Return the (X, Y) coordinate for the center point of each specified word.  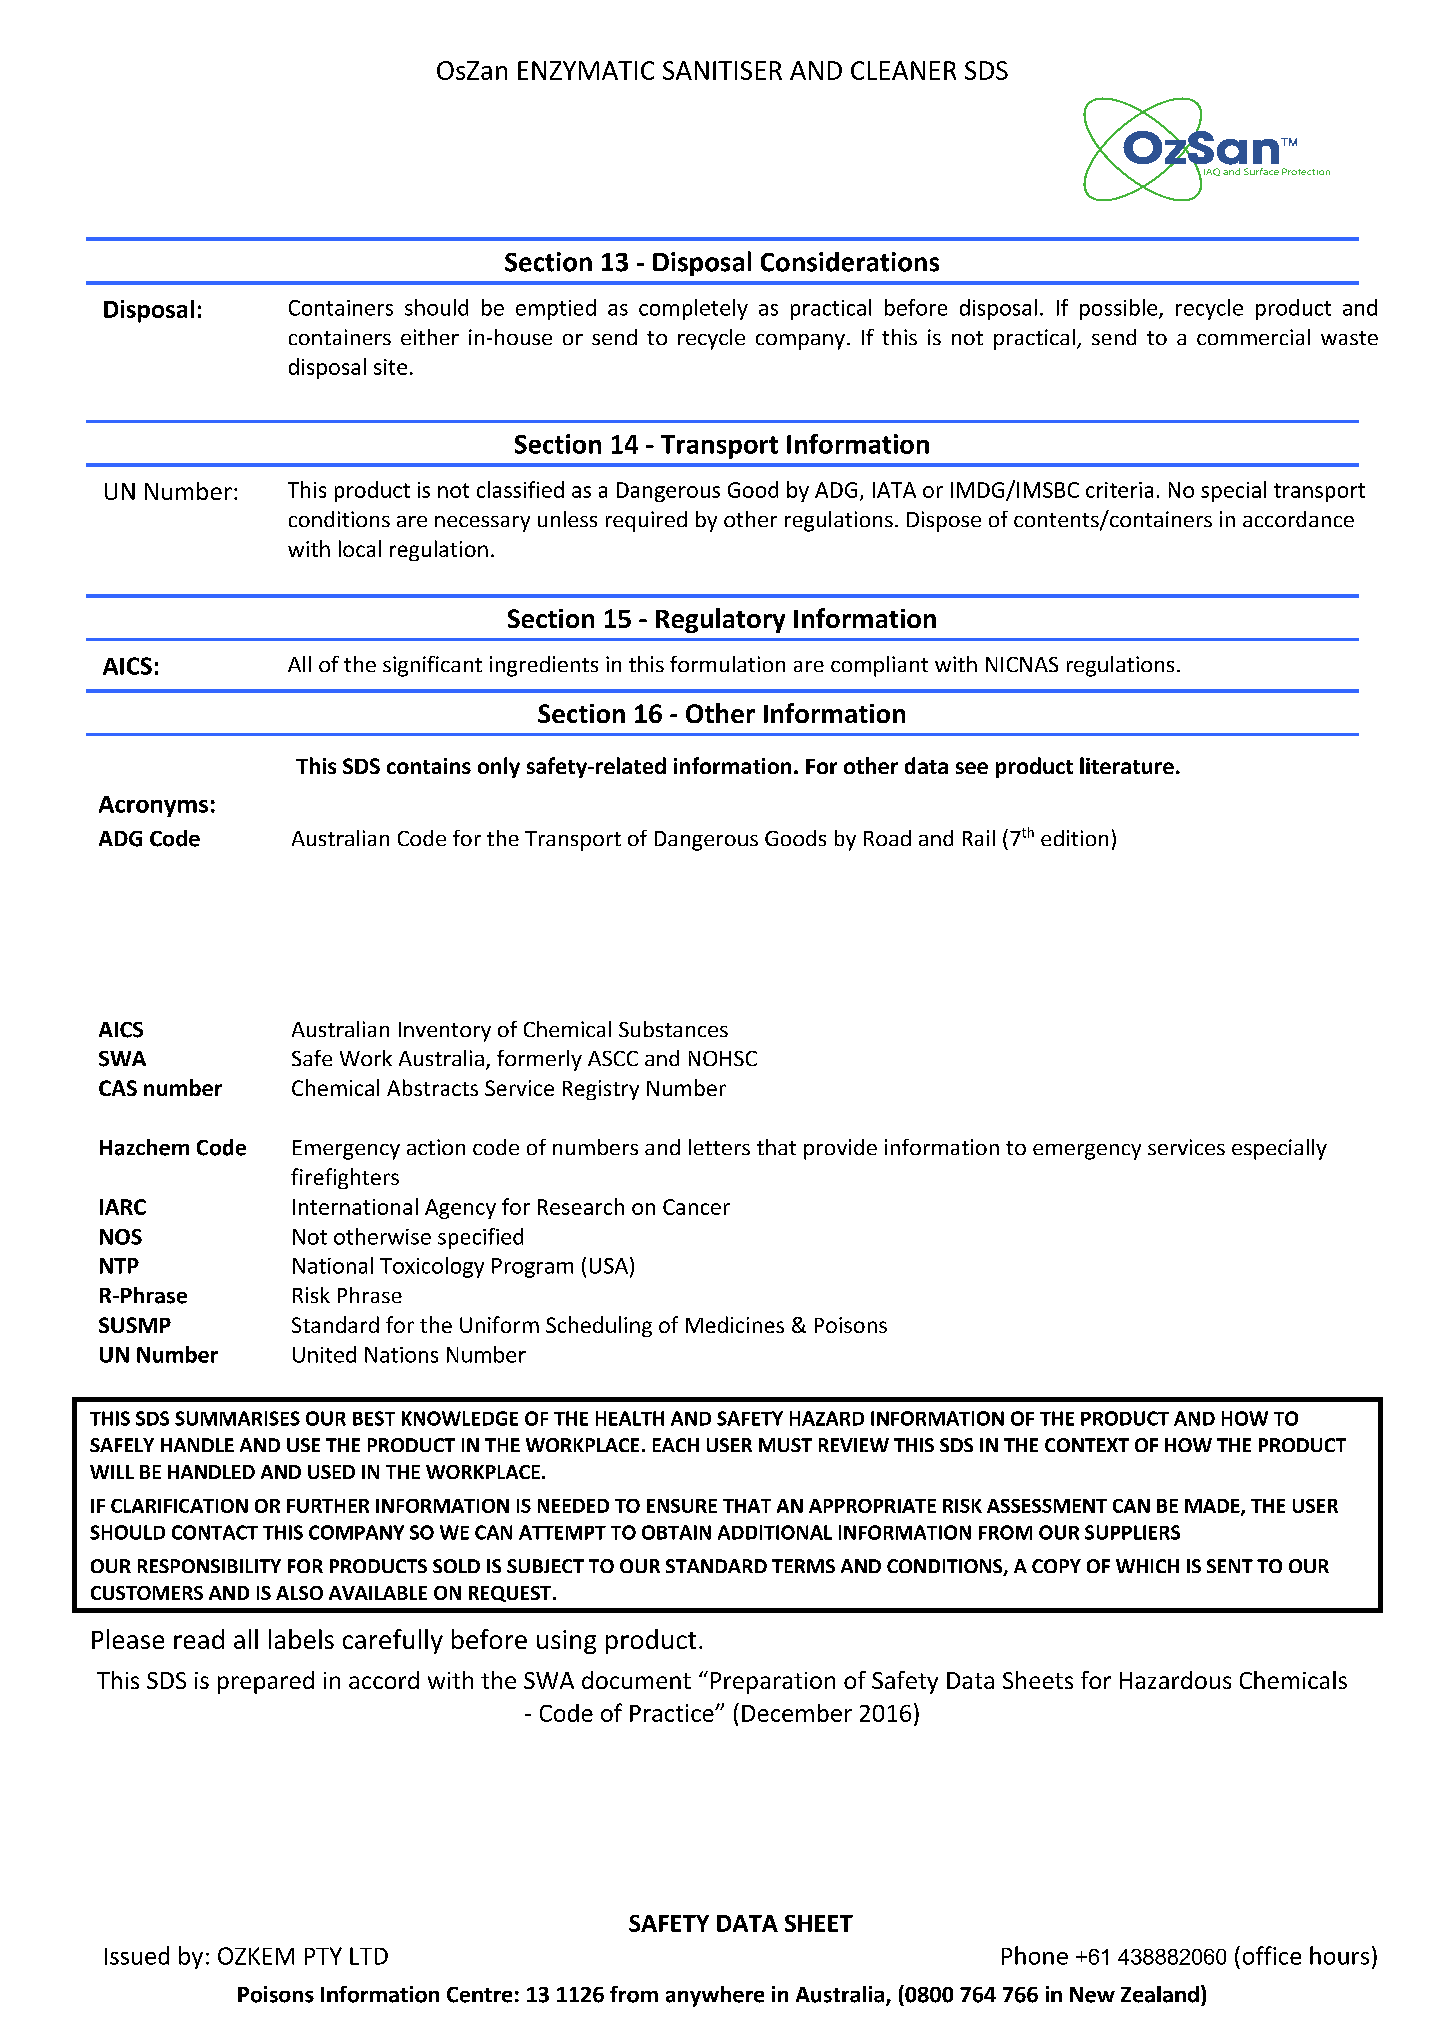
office (1272, 1955)
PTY (323, 1956)
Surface (1261, 171)
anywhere (715, 1996)
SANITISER (722, 70)
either (430, 337)
